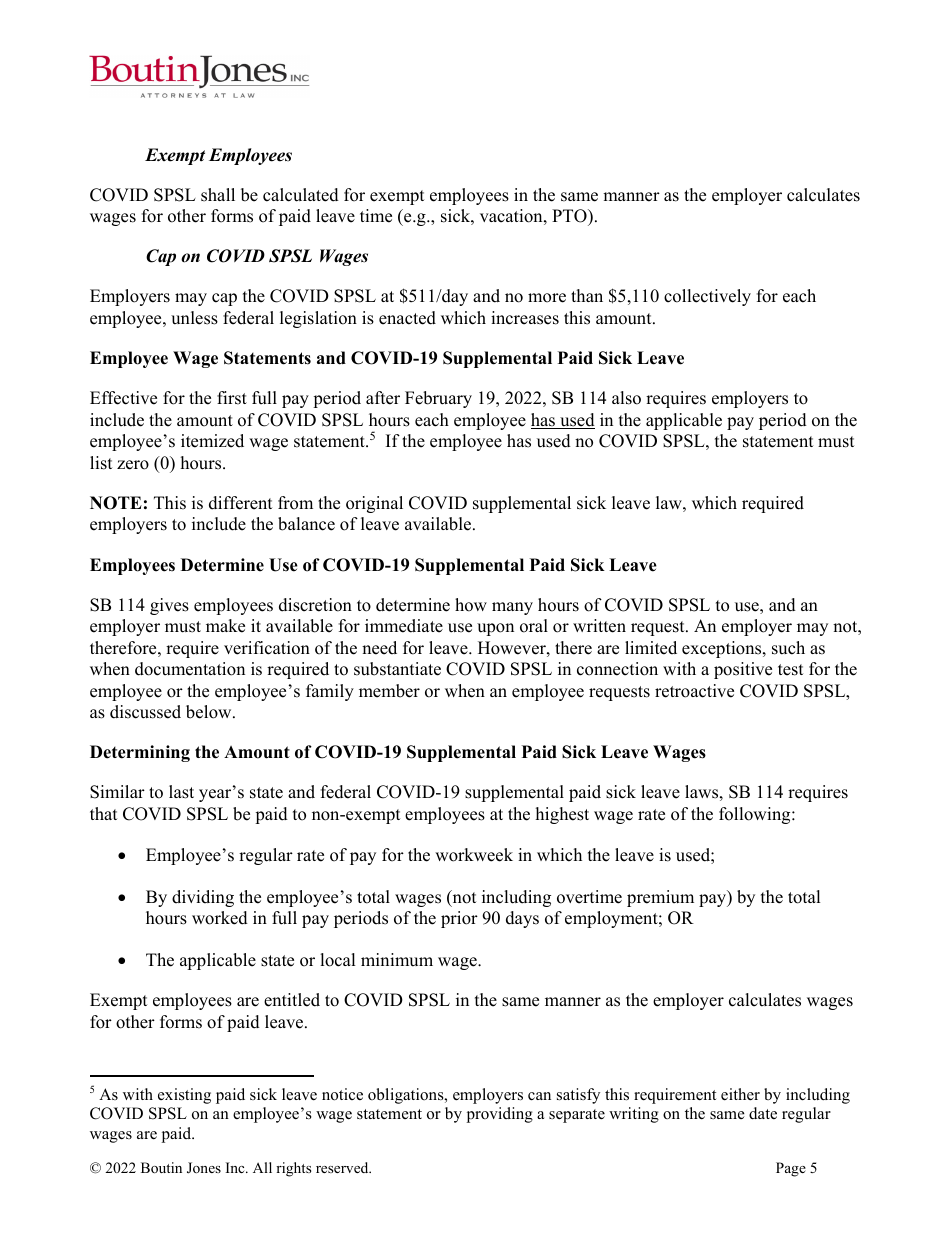 This document has width=952, height=1233. What do you see at coordinates (570, 216) in the document?
I see `PTO` at bounding box center [570, 216].
